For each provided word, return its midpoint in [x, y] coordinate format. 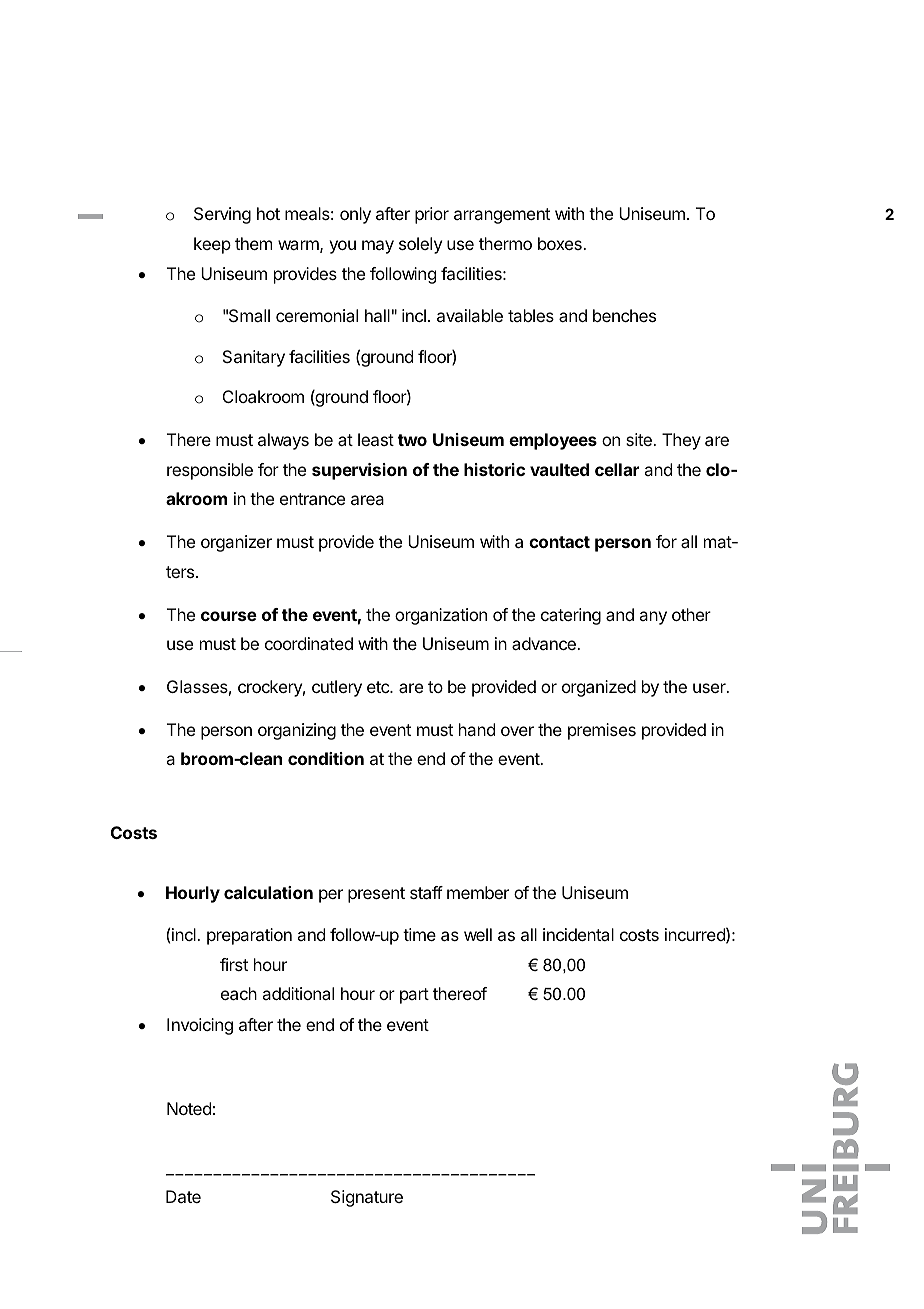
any [653, 618]
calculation [268, 892]
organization [441, 616]
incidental [578, 934]
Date [183, 1196]
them [253, 243]
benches [624, 315]
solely [420, 245]
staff [426, 892]
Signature [367, 1198]
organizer [236, 543]
